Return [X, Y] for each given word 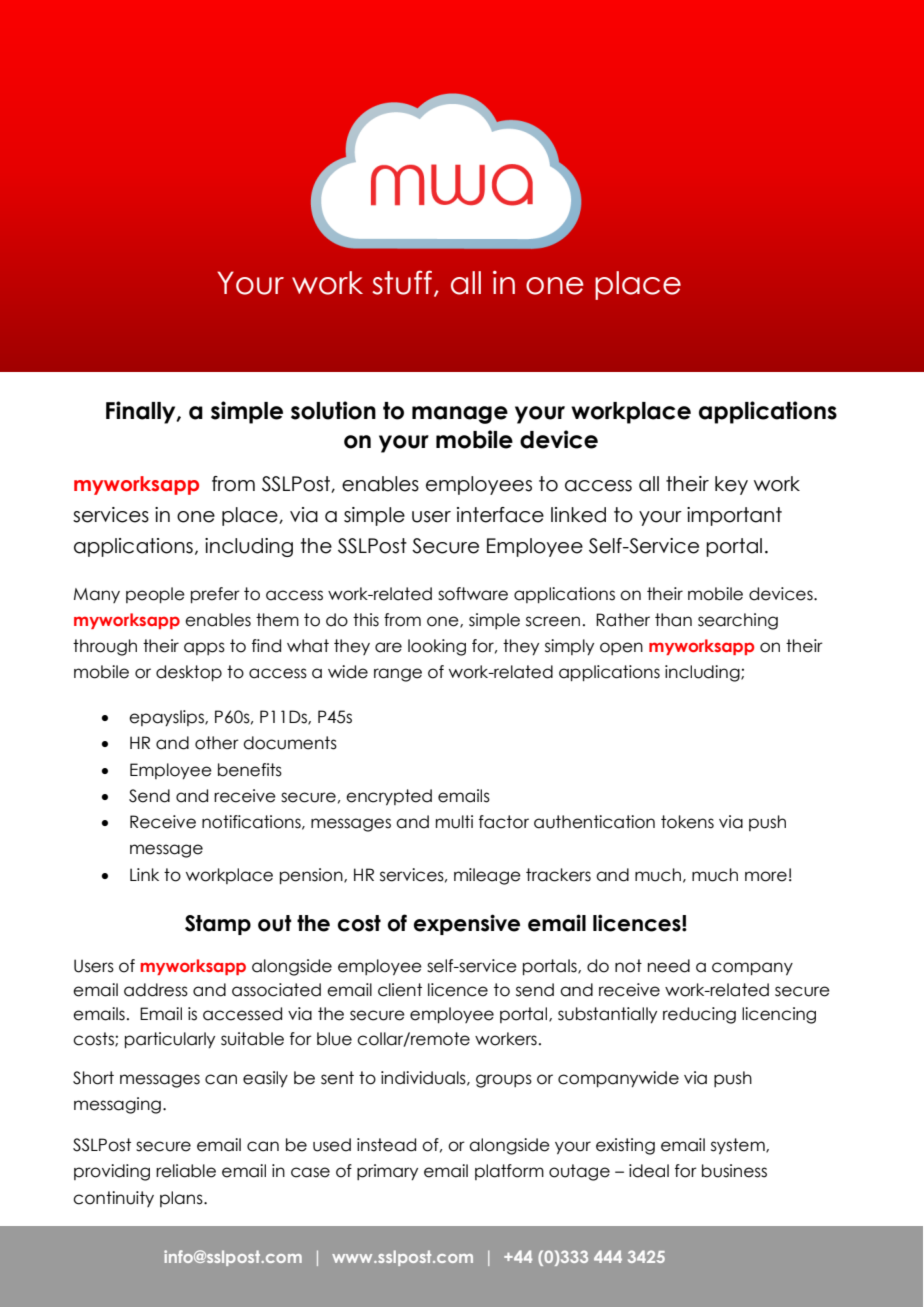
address [156, 990]
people [155, 595]
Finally [142, 412]
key [731, 485]
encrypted [389, 797]
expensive [467, 924]
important [734, 516]
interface [500, 515]
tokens [687, 822]
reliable [186, 1171]
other [217, 743]
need [669, 966]
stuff [402, 282]
